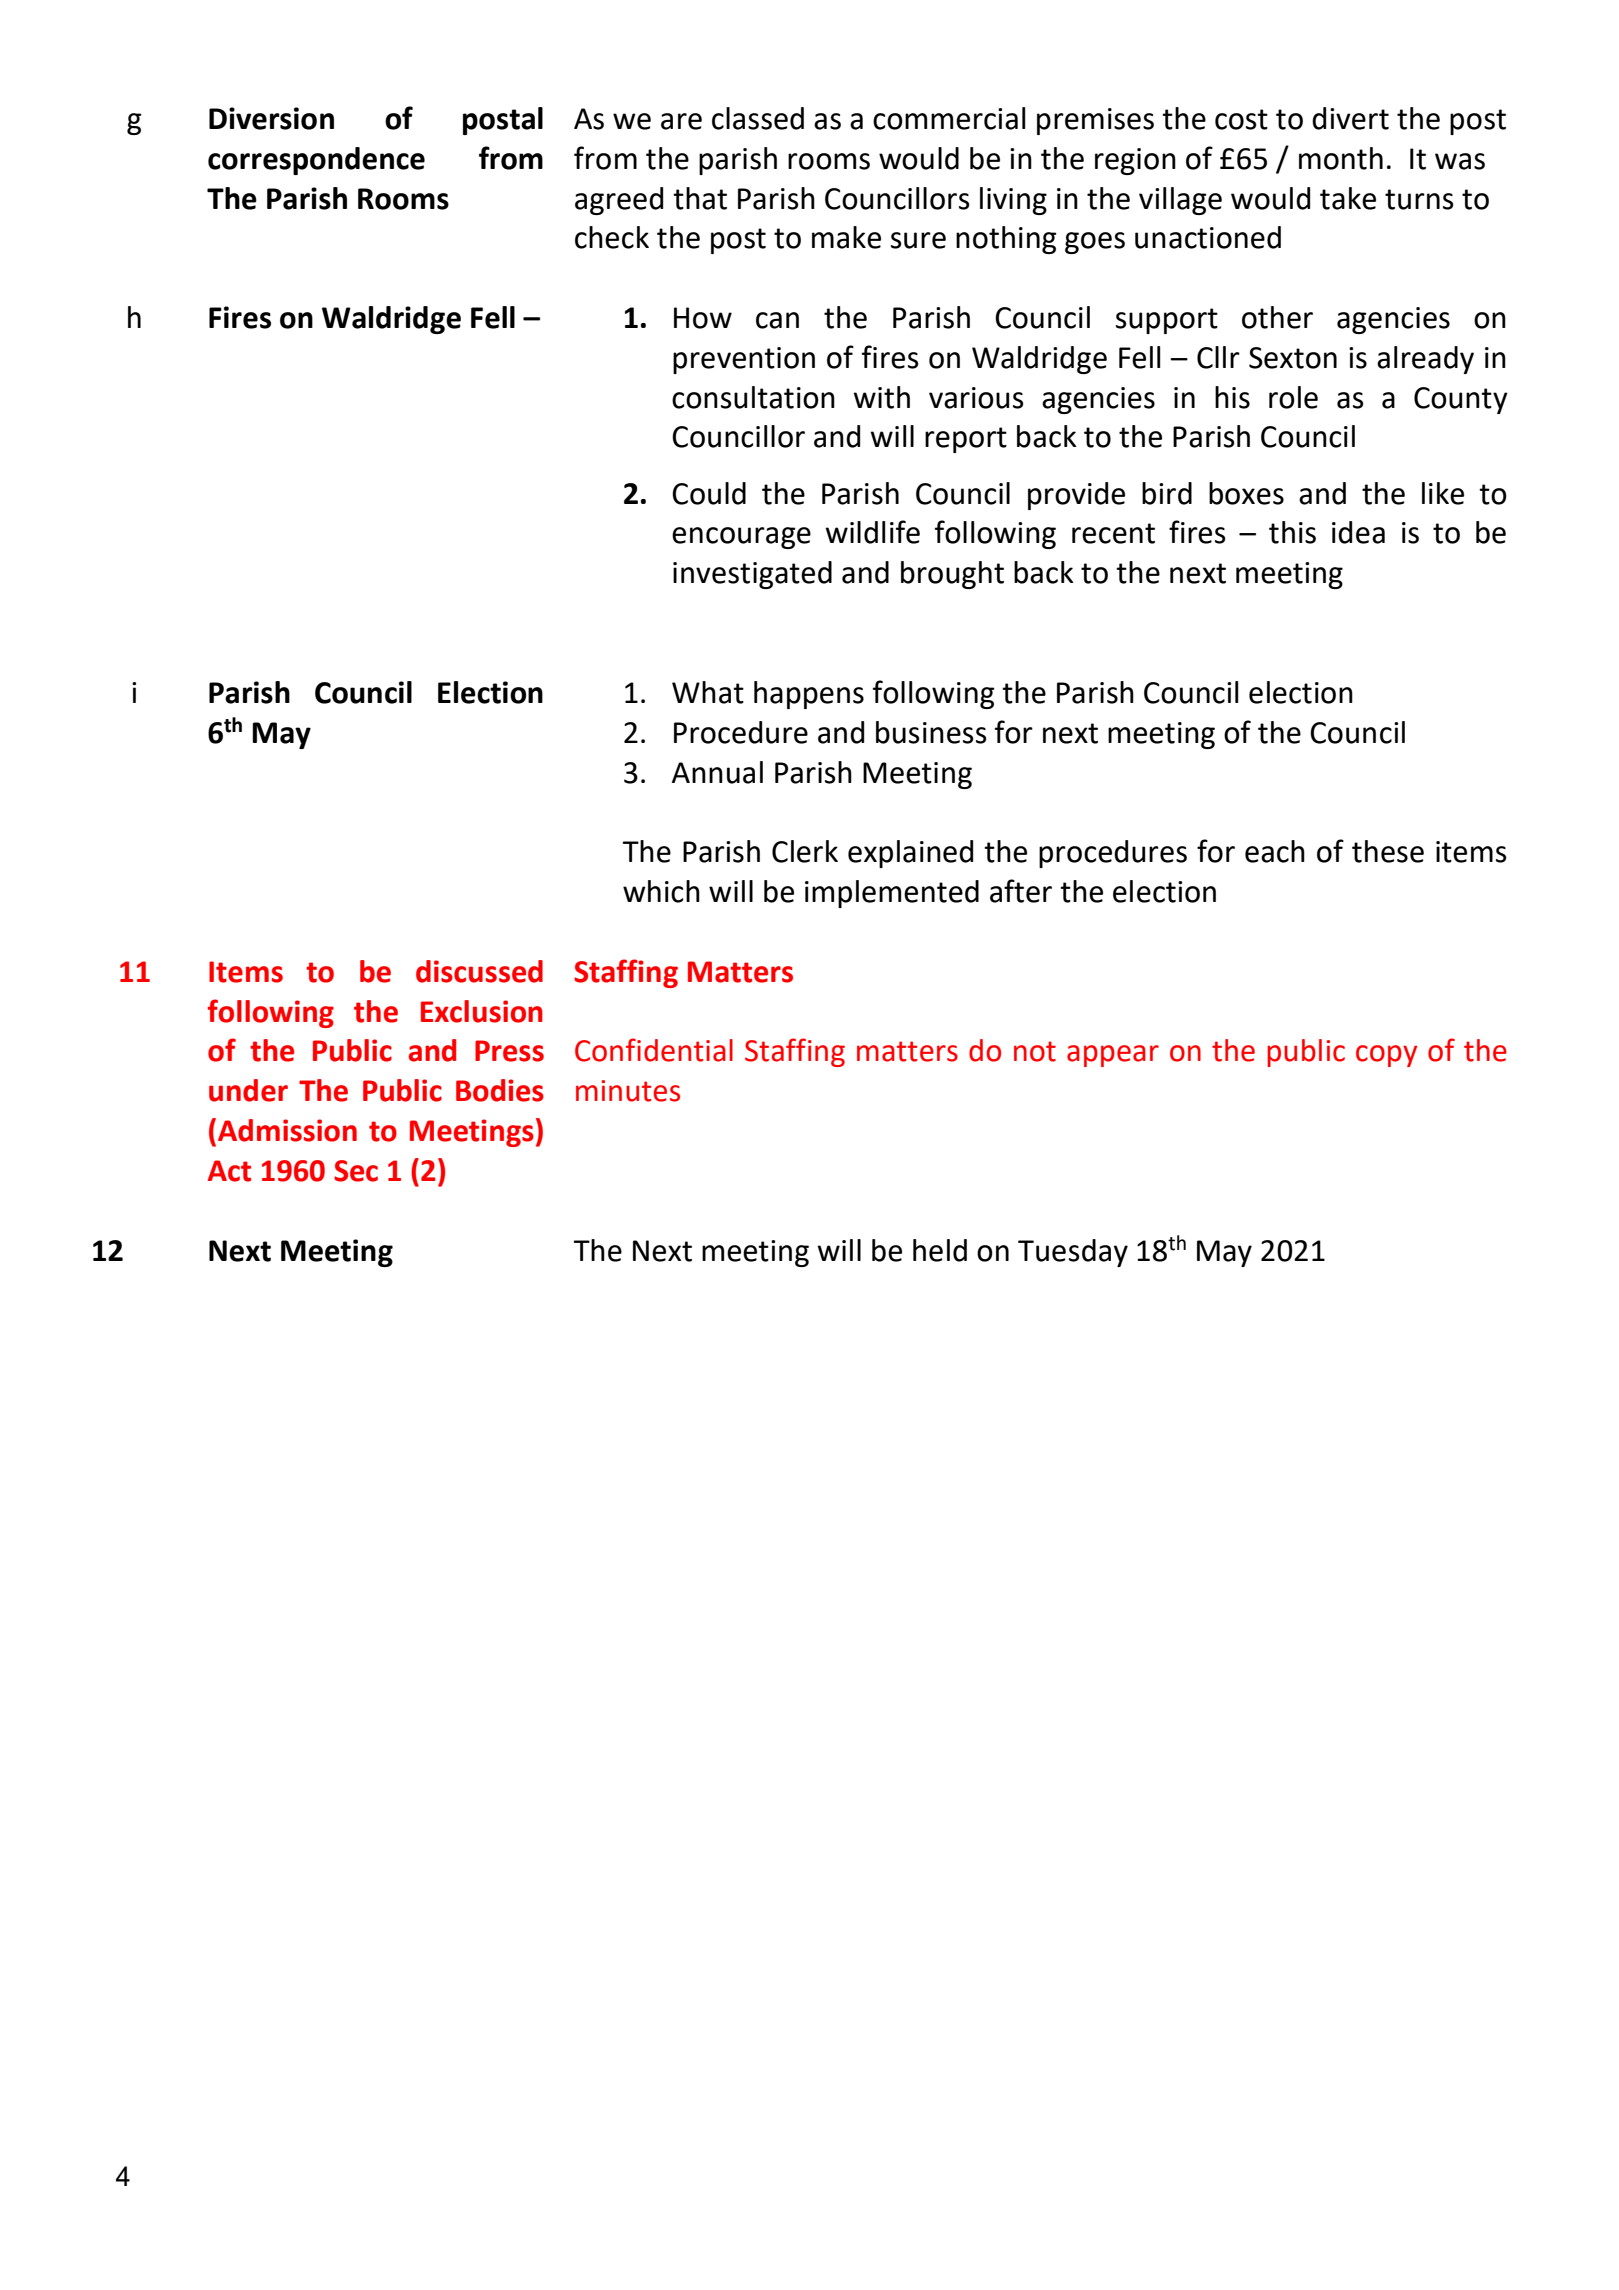 Image resolution: width=1619 pixels, height=2290 pixels. Describe the element at coordinates (1292, 532) in the screenshot. I see `this` at that location.
